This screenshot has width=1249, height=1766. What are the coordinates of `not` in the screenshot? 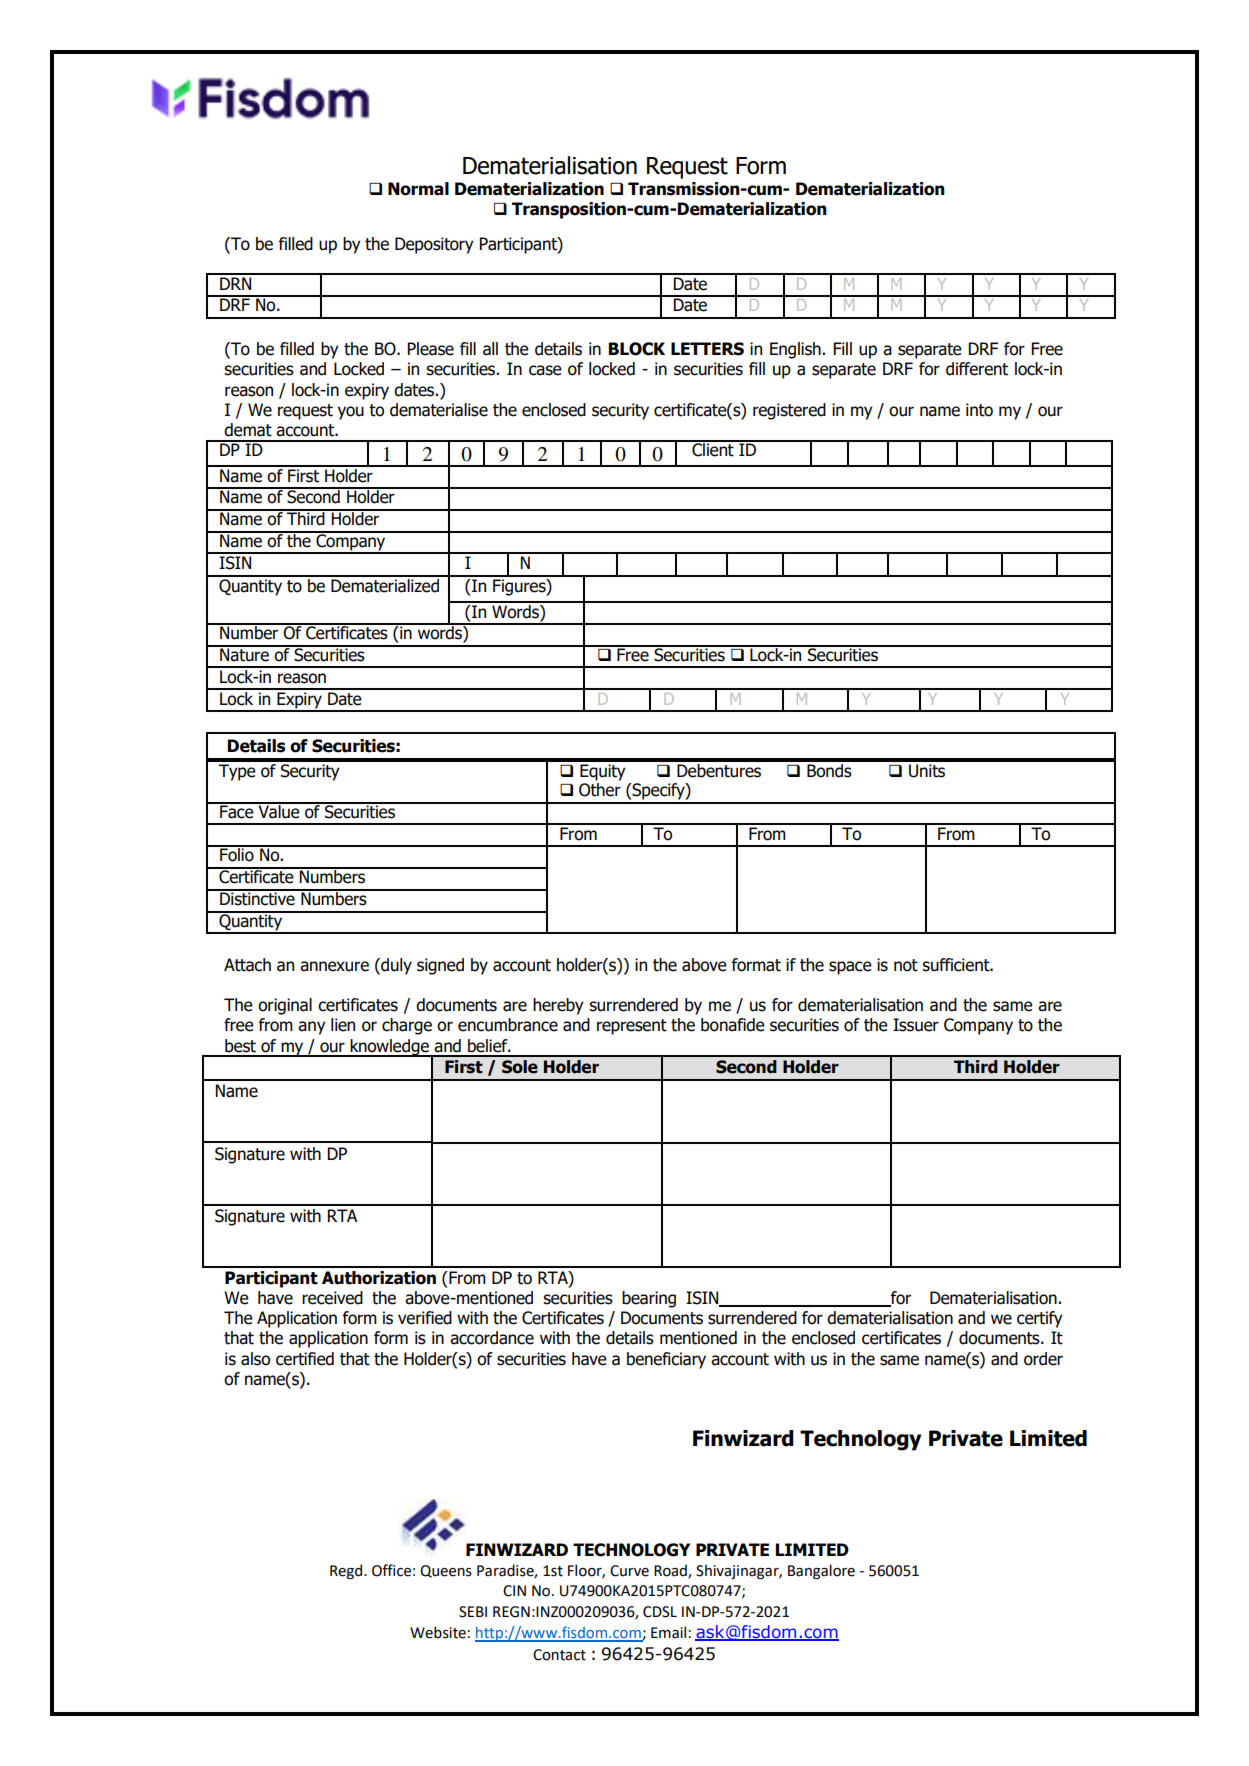 It's located at (906, 965).
